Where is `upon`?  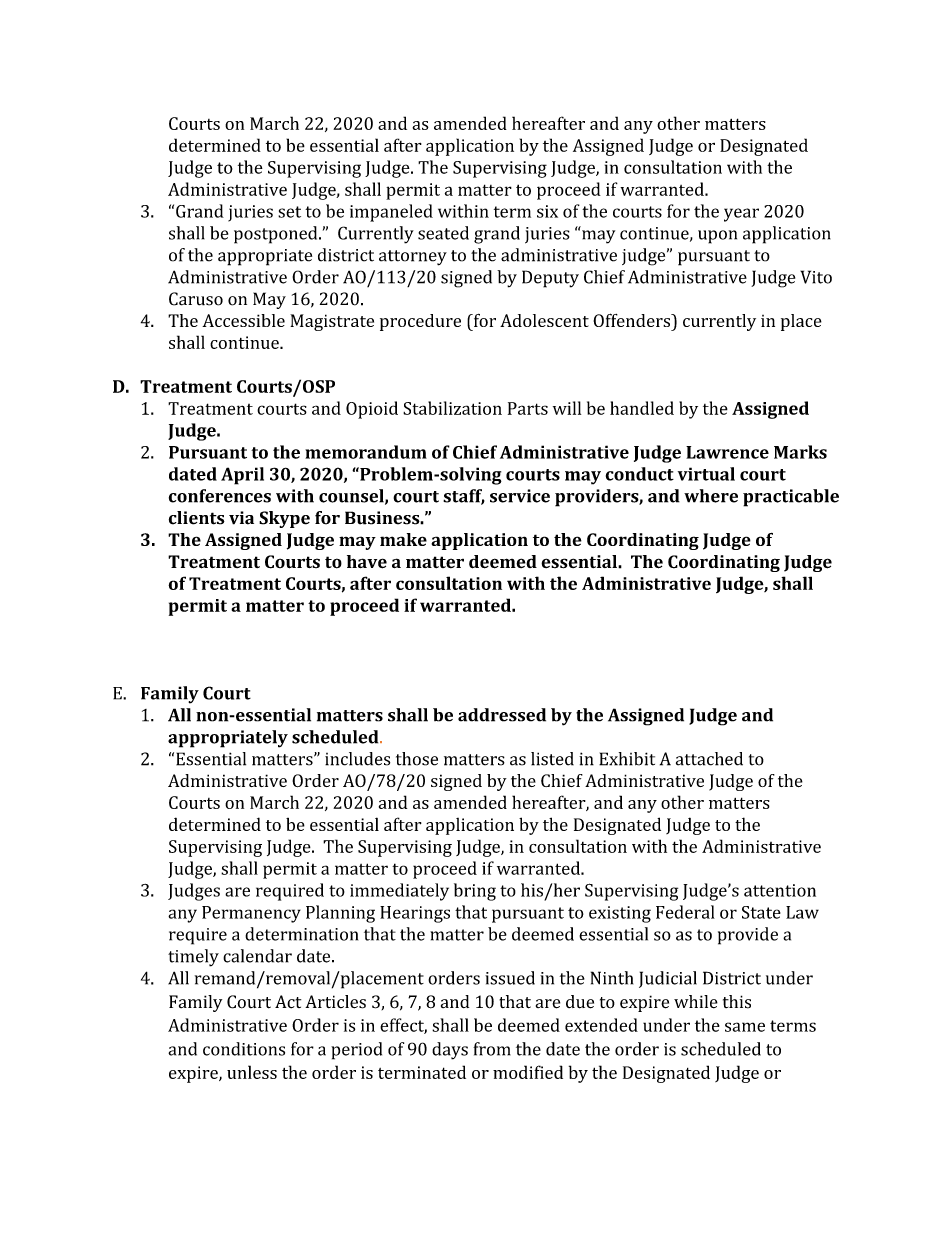 upon is located at coordinates (717, 237).
